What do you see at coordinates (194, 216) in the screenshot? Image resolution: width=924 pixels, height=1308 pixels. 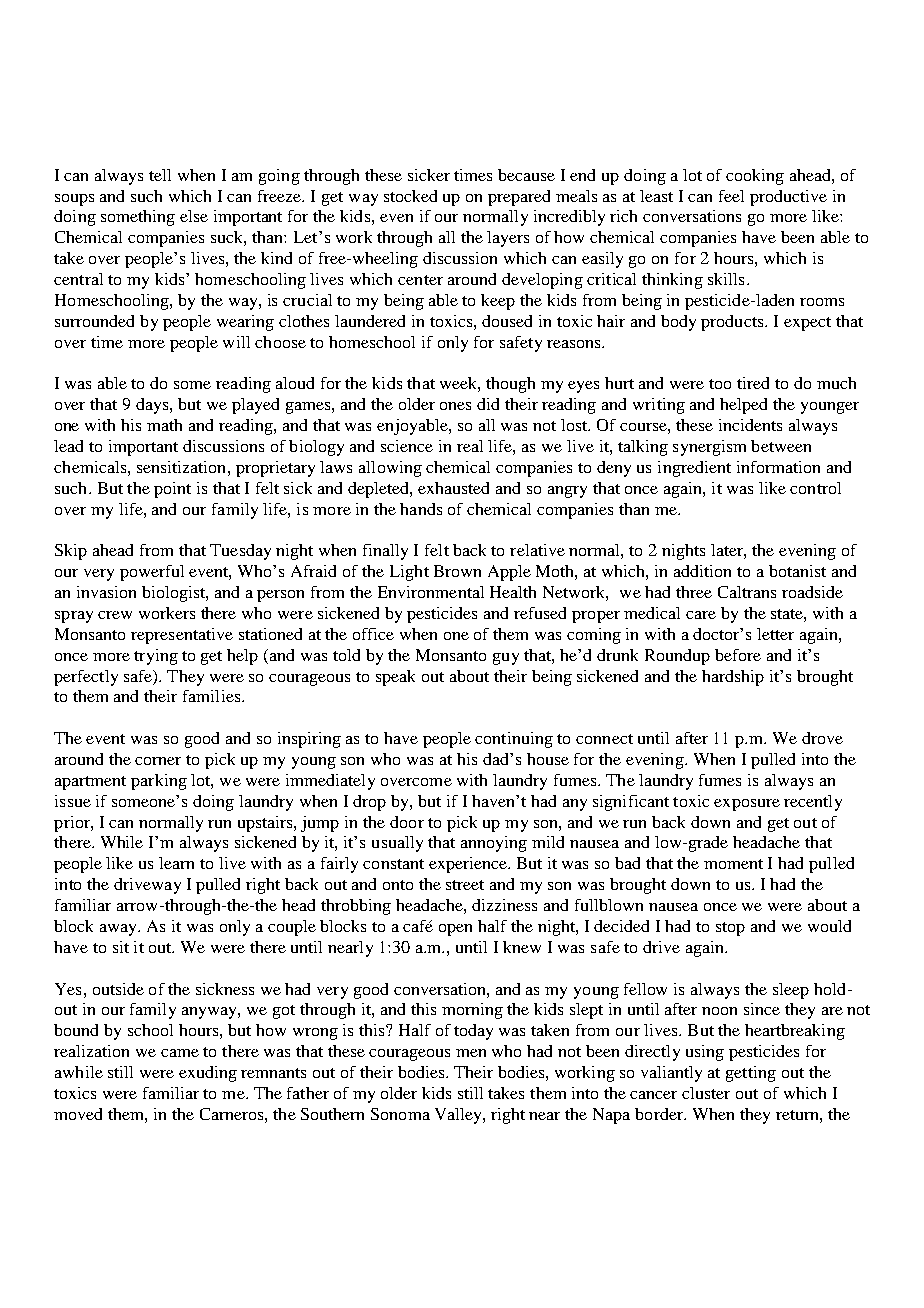 I see `else` at bounding box center [194, 216].
